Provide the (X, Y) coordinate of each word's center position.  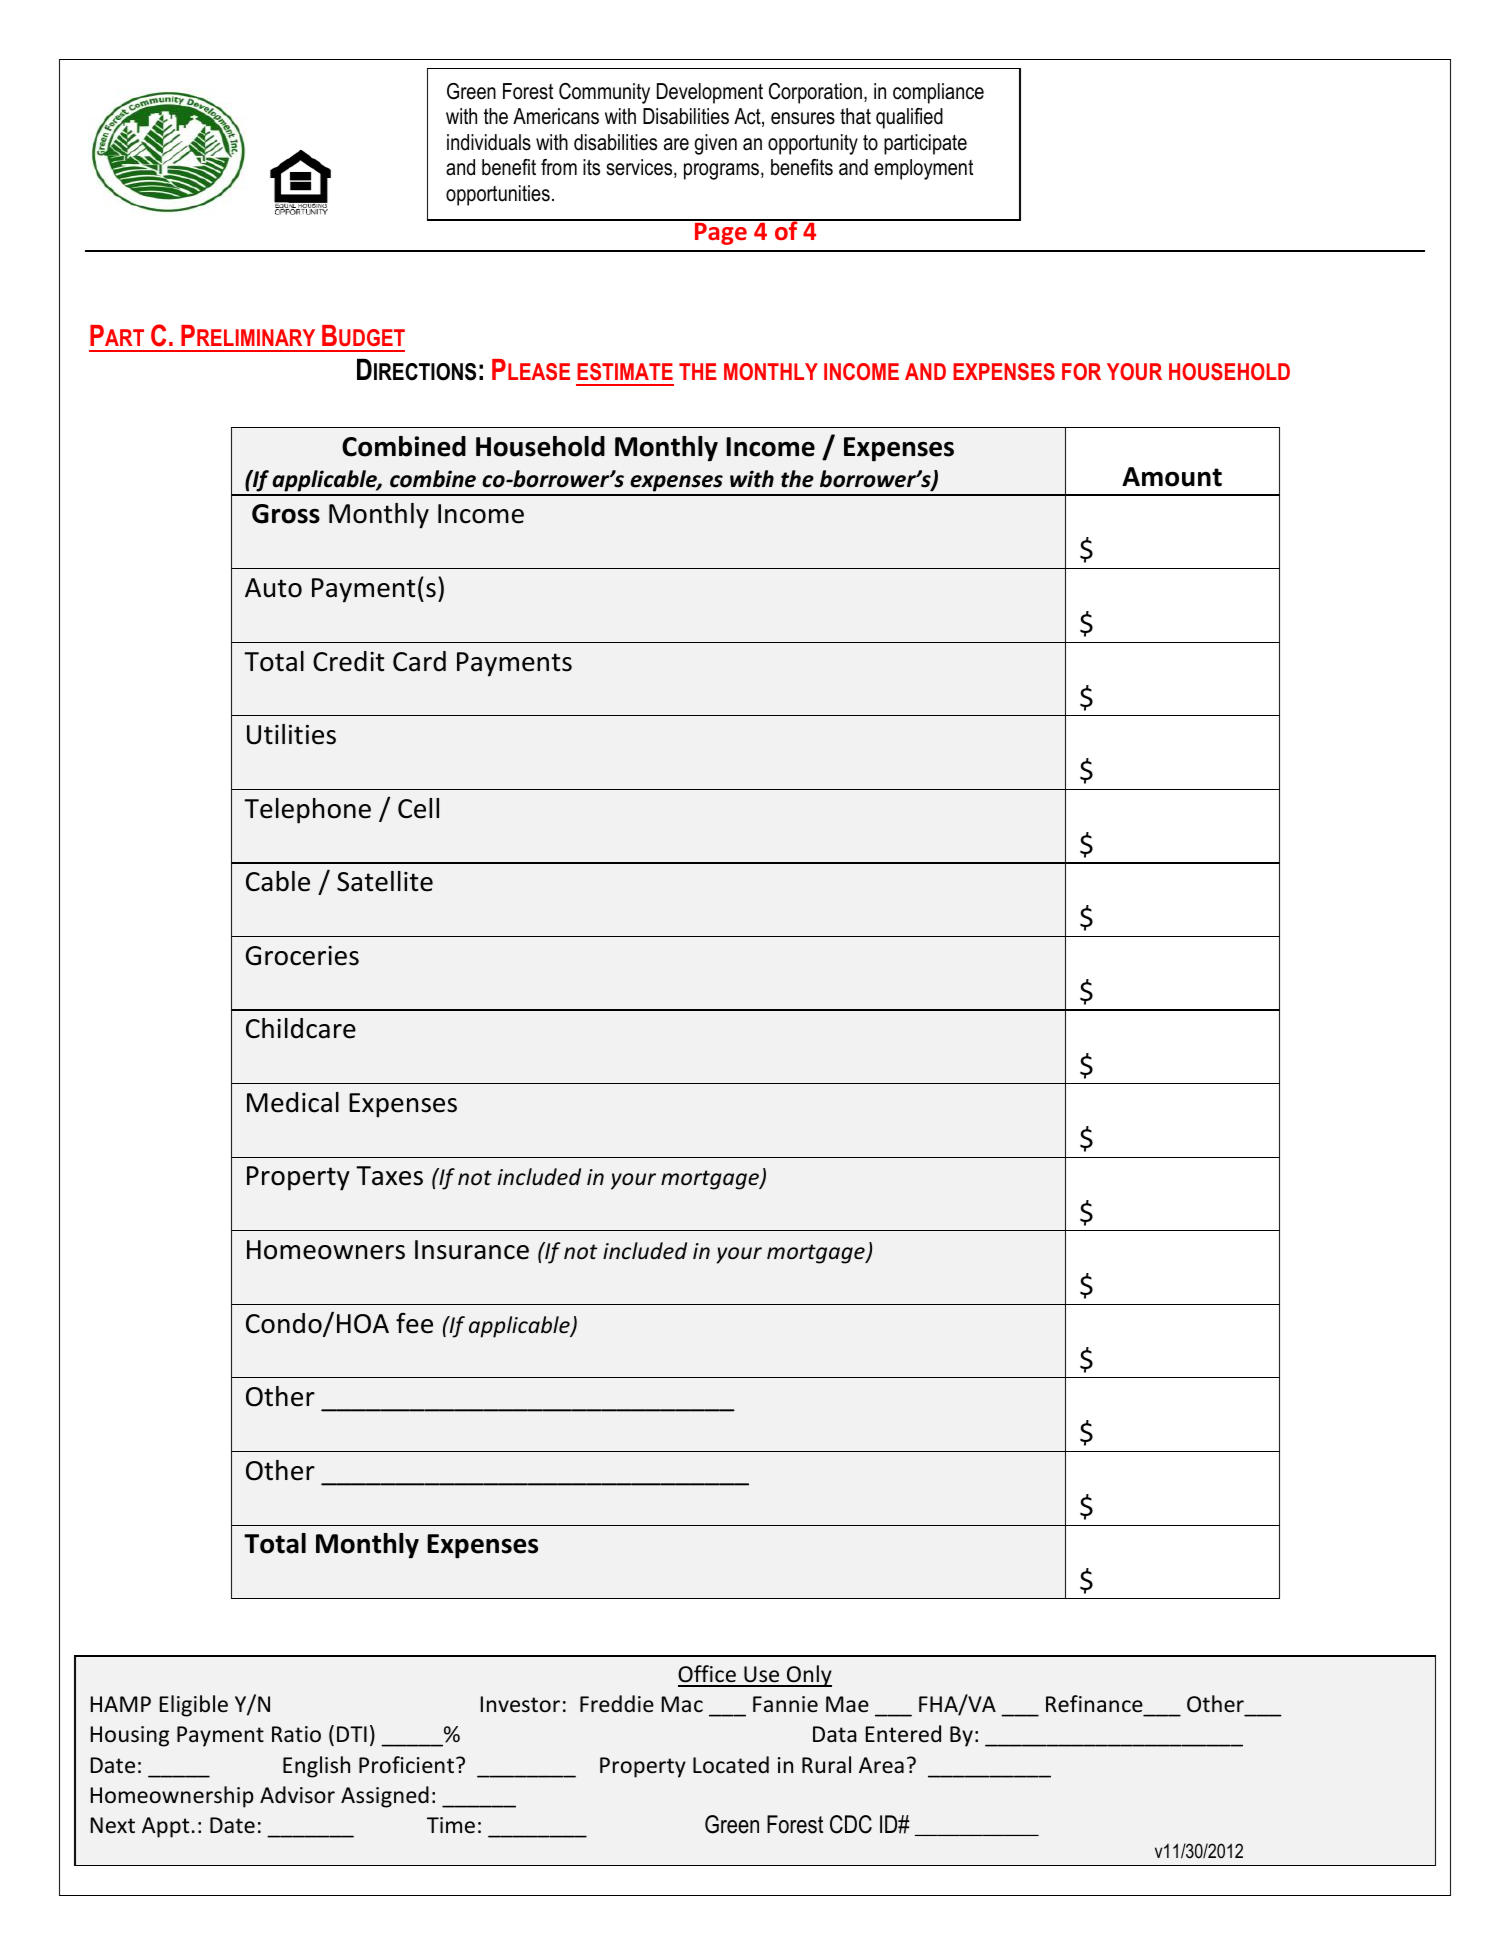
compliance (938, 93)
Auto (273, 588)
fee (414, 1323)
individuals (489, 142)
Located (731, 1765)
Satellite (385, 881)
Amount (1172, 477)
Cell (418, 808)
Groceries (302, 956)
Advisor (297, 1795)
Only (808, 1676)
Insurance (472, 1250)
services (641, 168)
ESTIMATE (625, 371)
